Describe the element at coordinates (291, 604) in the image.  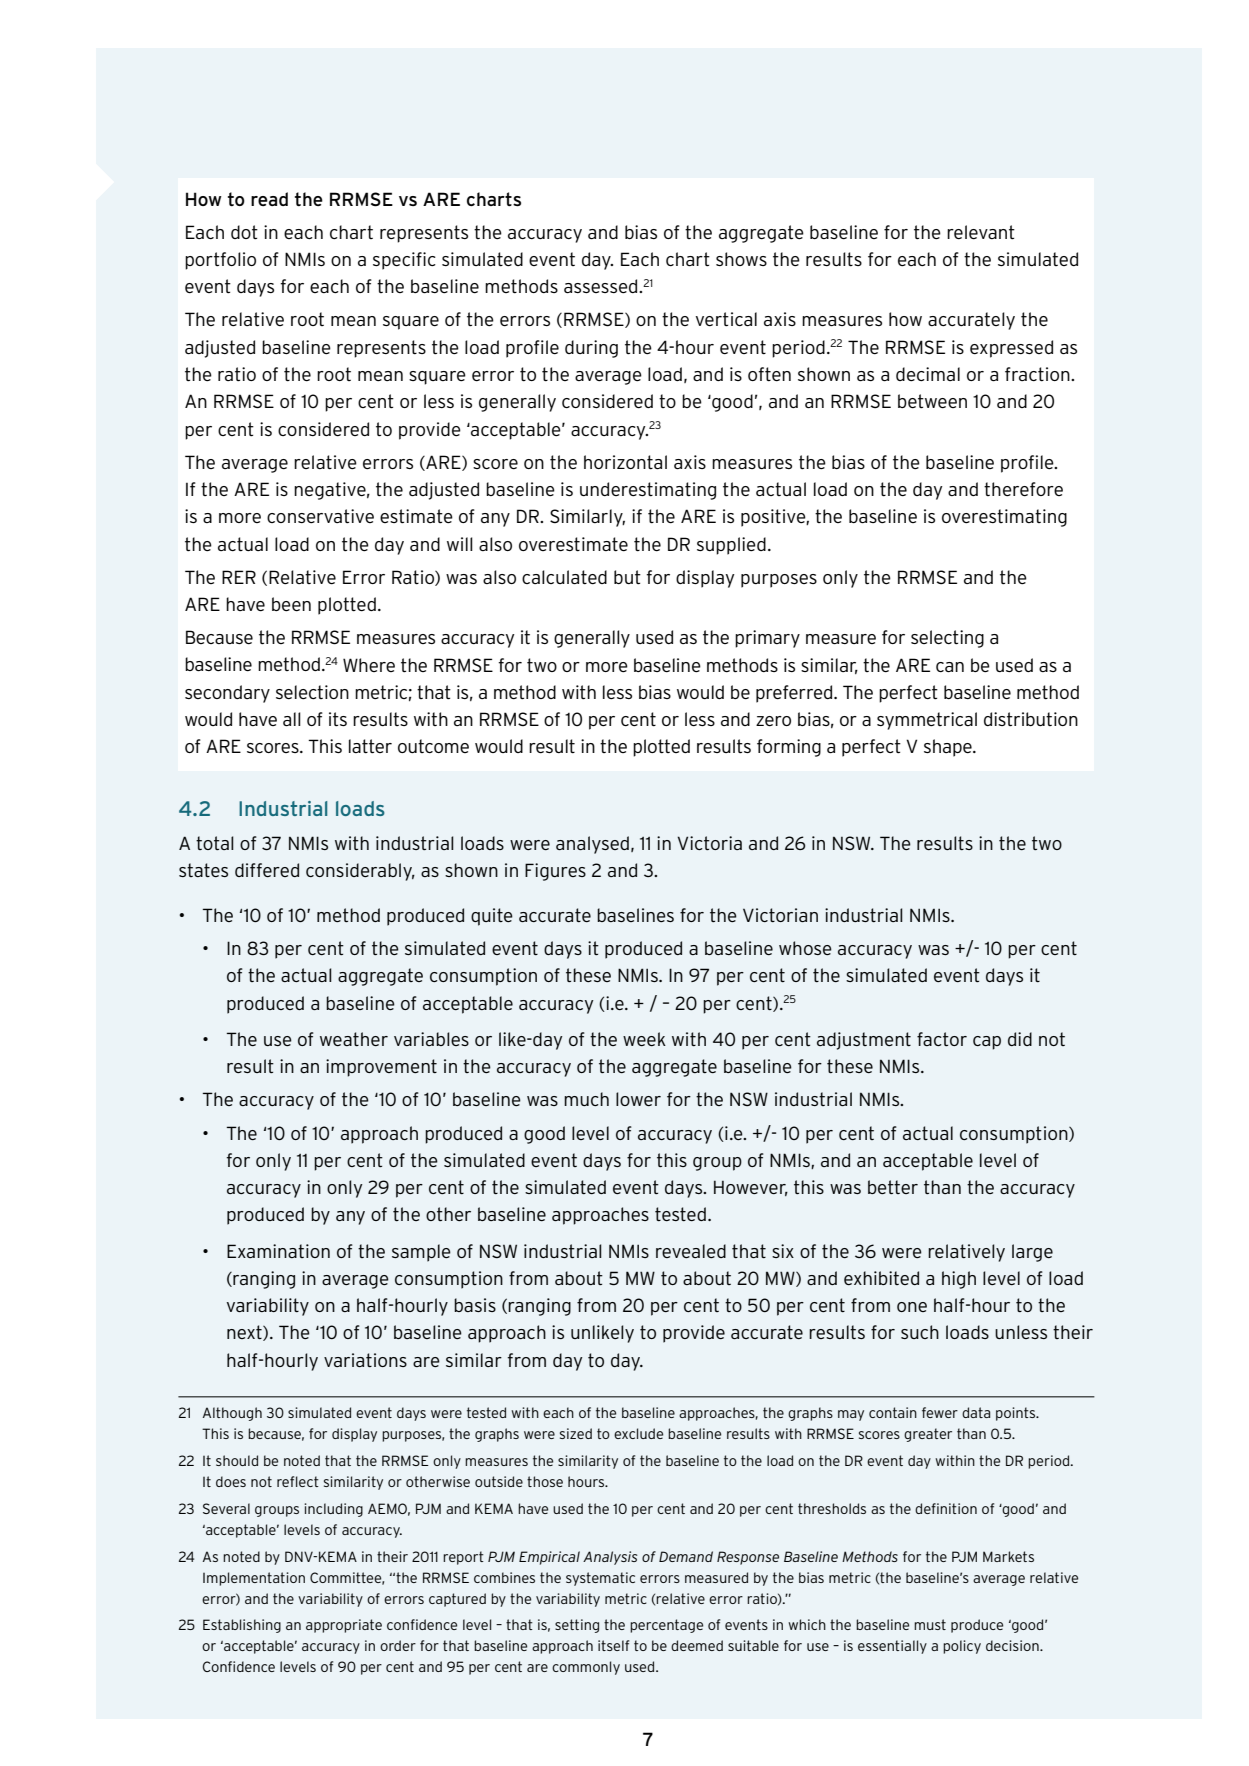
I see `been` at that location.
